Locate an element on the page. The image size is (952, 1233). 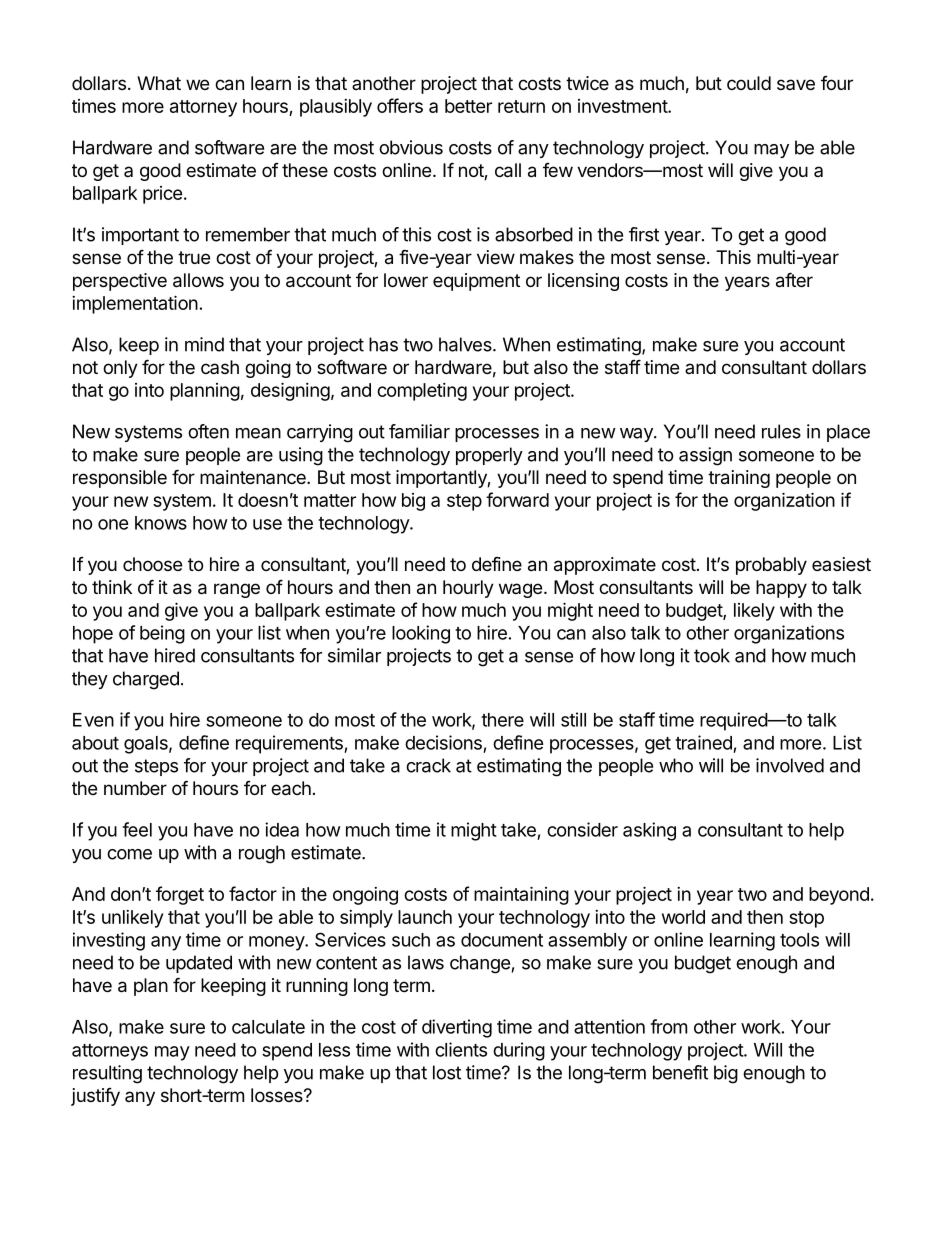
hourly is located at coordinates (468, 589).
